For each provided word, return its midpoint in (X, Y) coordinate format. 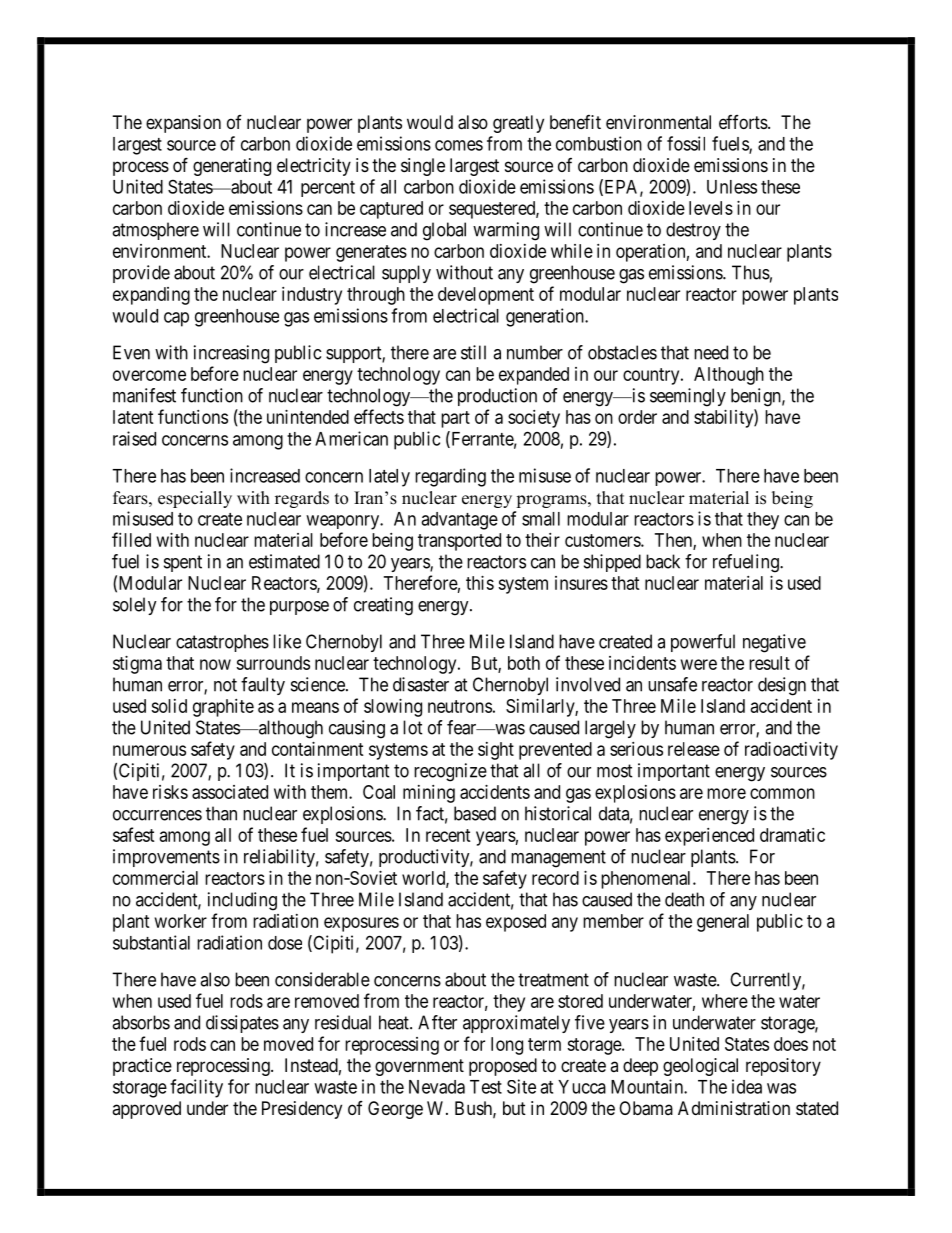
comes (459, 145)
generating (232, 167)
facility (196, 1088)
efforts (744, 122)
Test (486, 1087)
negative (774, 643)
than (221, 813)
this (480, 583)
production (497, 397)
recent (448, 835)
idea (747, 1086)
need (711, 352)
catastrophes (222, 643)
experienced (709, 837)
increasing (231, 354)
